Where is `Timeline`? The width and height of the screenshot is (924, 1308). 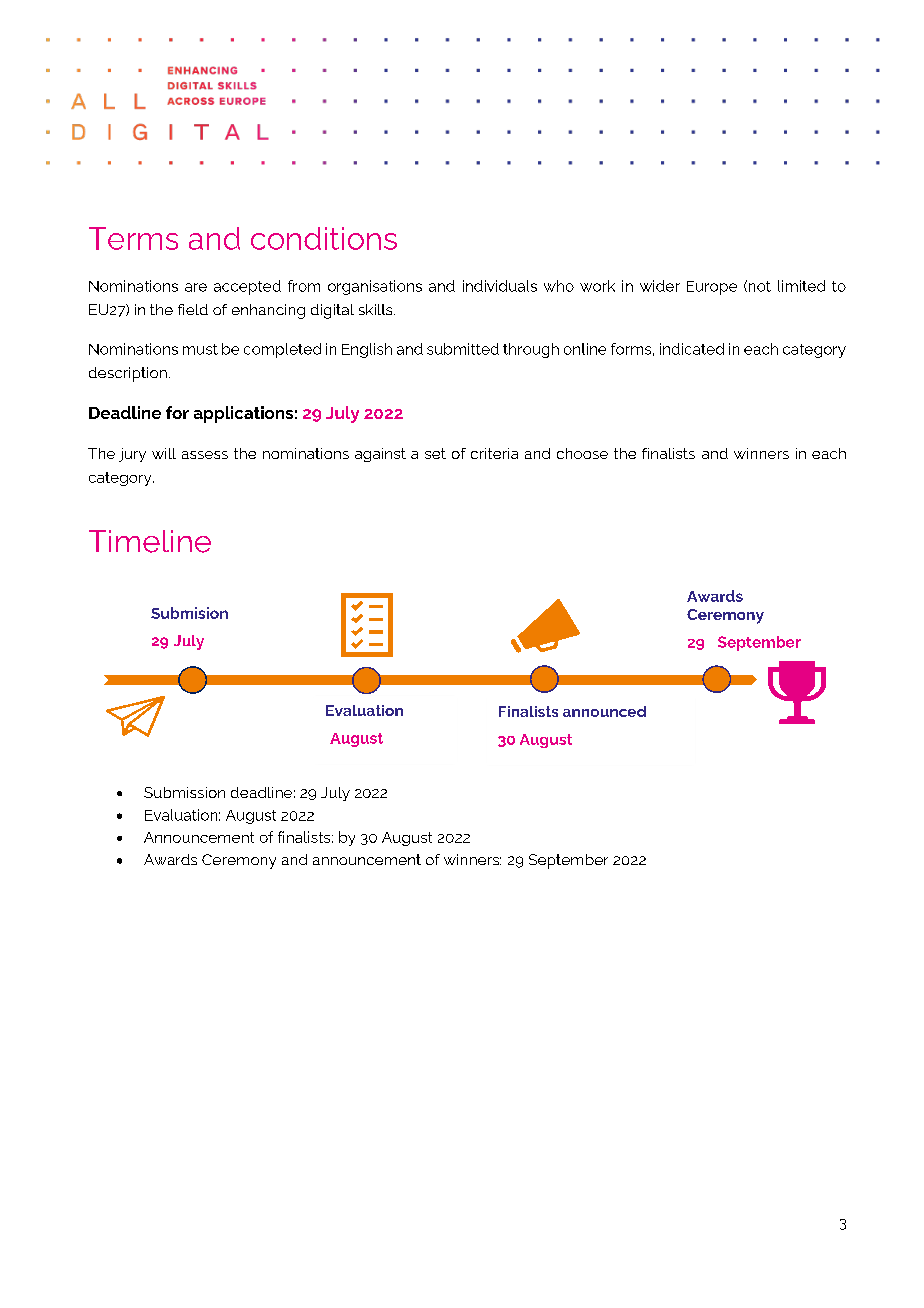 Timeline is located at coordinates (150, 541).
